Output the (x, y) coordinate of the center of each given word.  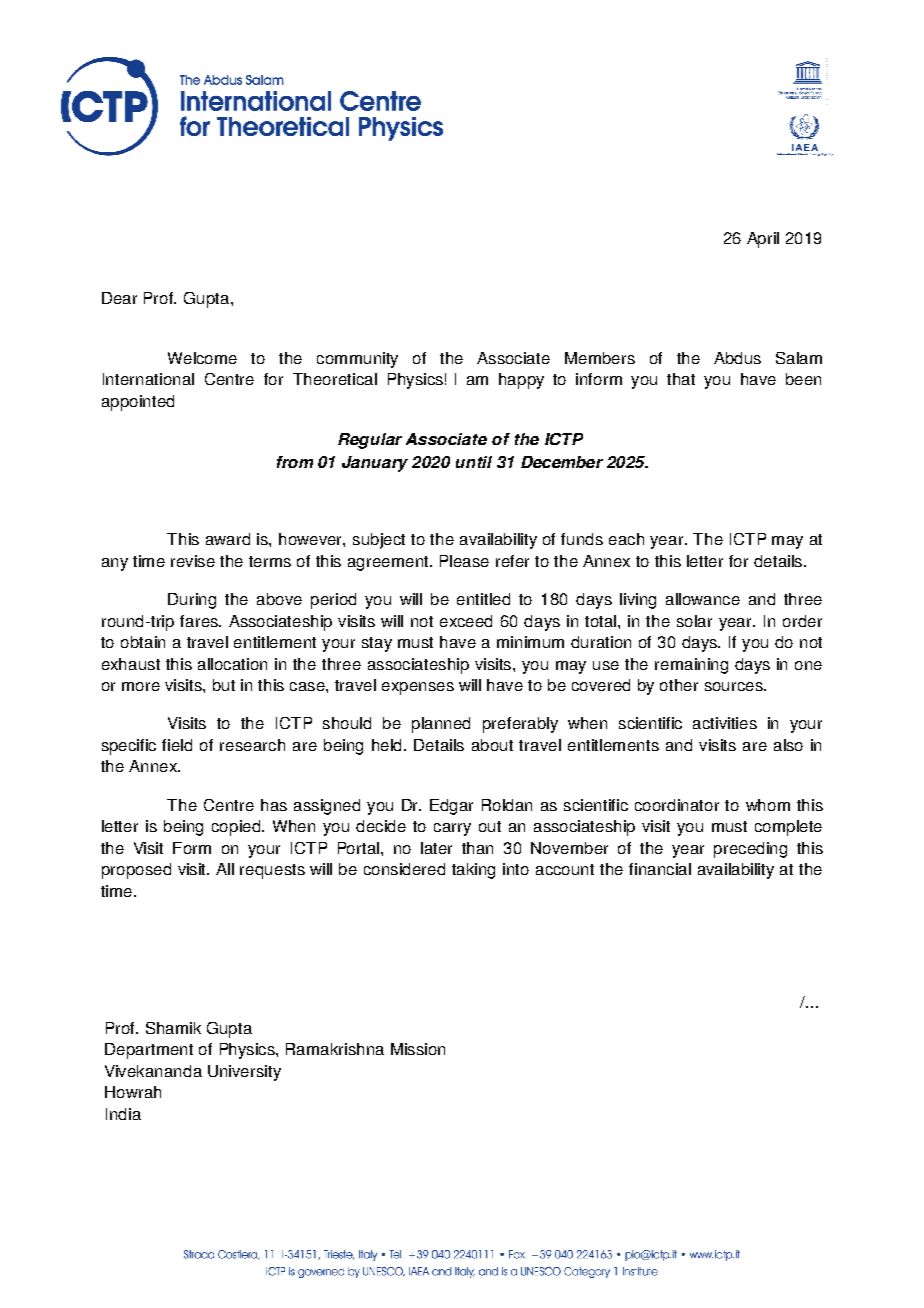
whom (768, 805)
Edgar (451, 807)
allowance (703, 599)
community (357, 360)
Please (464, 561)
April (763, 240)
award (228, 539)
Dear (119, 298)
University (244, 1073)
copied (236, 828)
